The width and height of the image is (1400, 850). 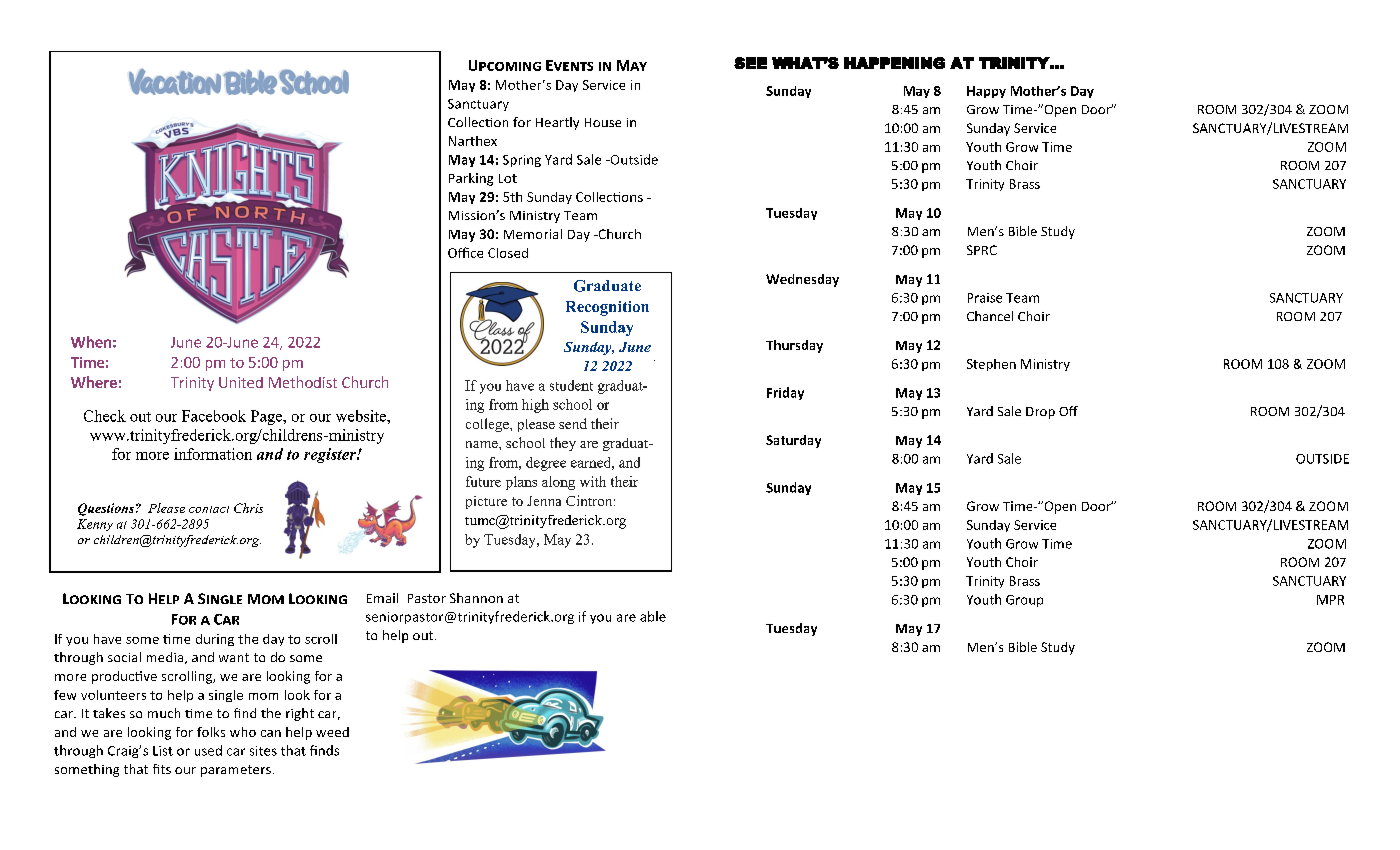 What do you see at coordinates (785, 393) in the image?
I see `Friday` at bounding box center [785, 393].
